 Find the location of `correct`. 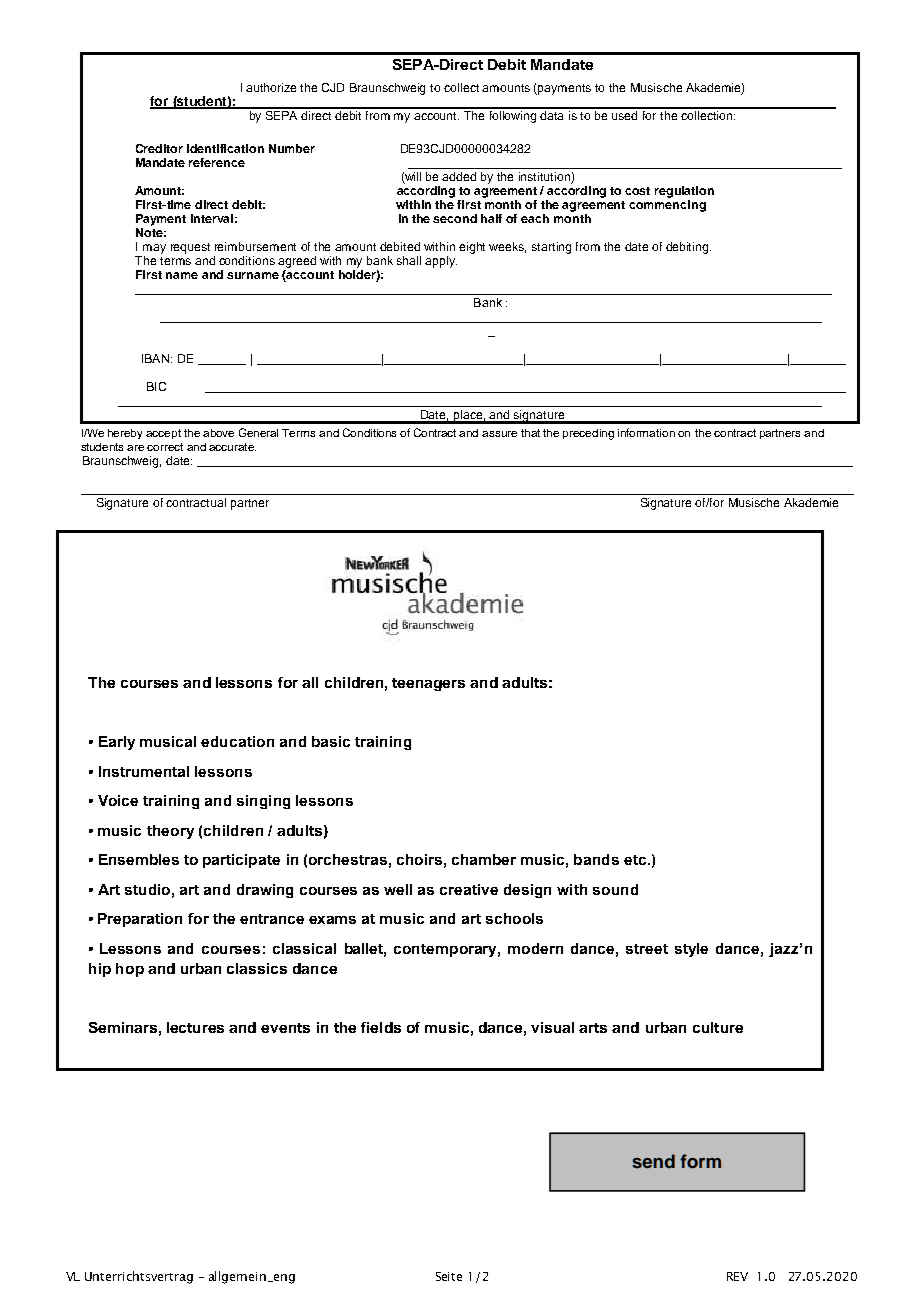

correct is located at coordinates (165, 447).
